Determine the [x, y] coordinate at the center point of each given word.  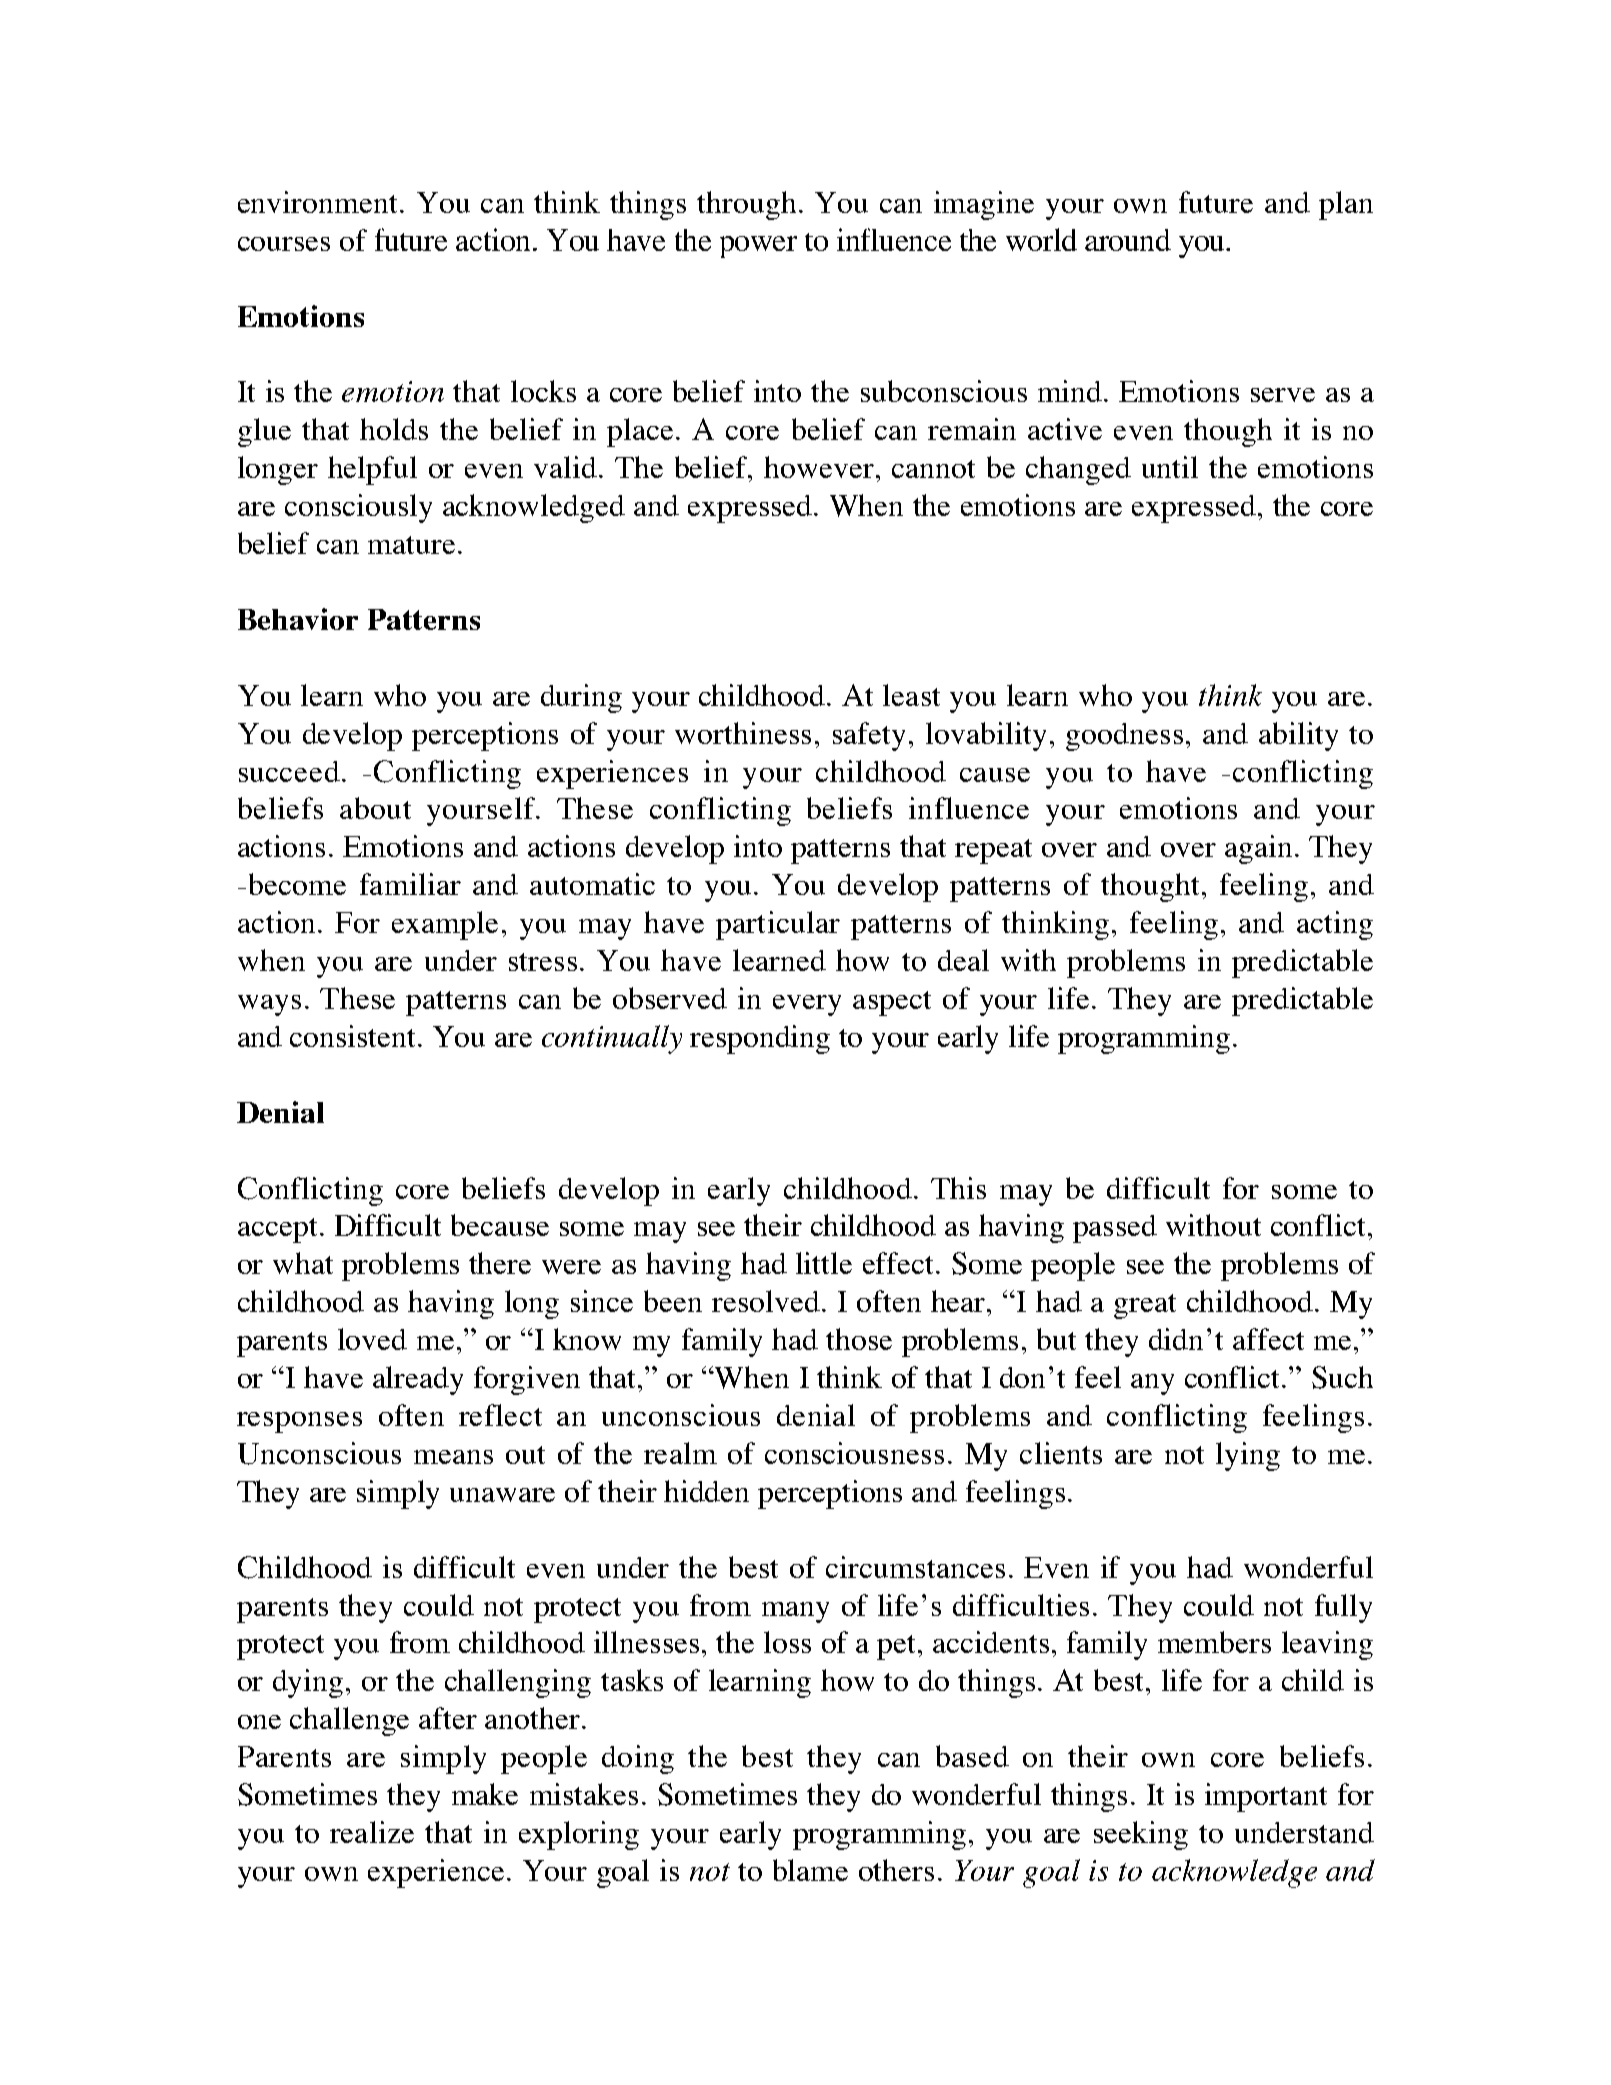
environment [319, 202]
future [1216, 202]
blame [810, 1870]
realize [372, 1832]
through [746, 205]
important [1266, 1797]
